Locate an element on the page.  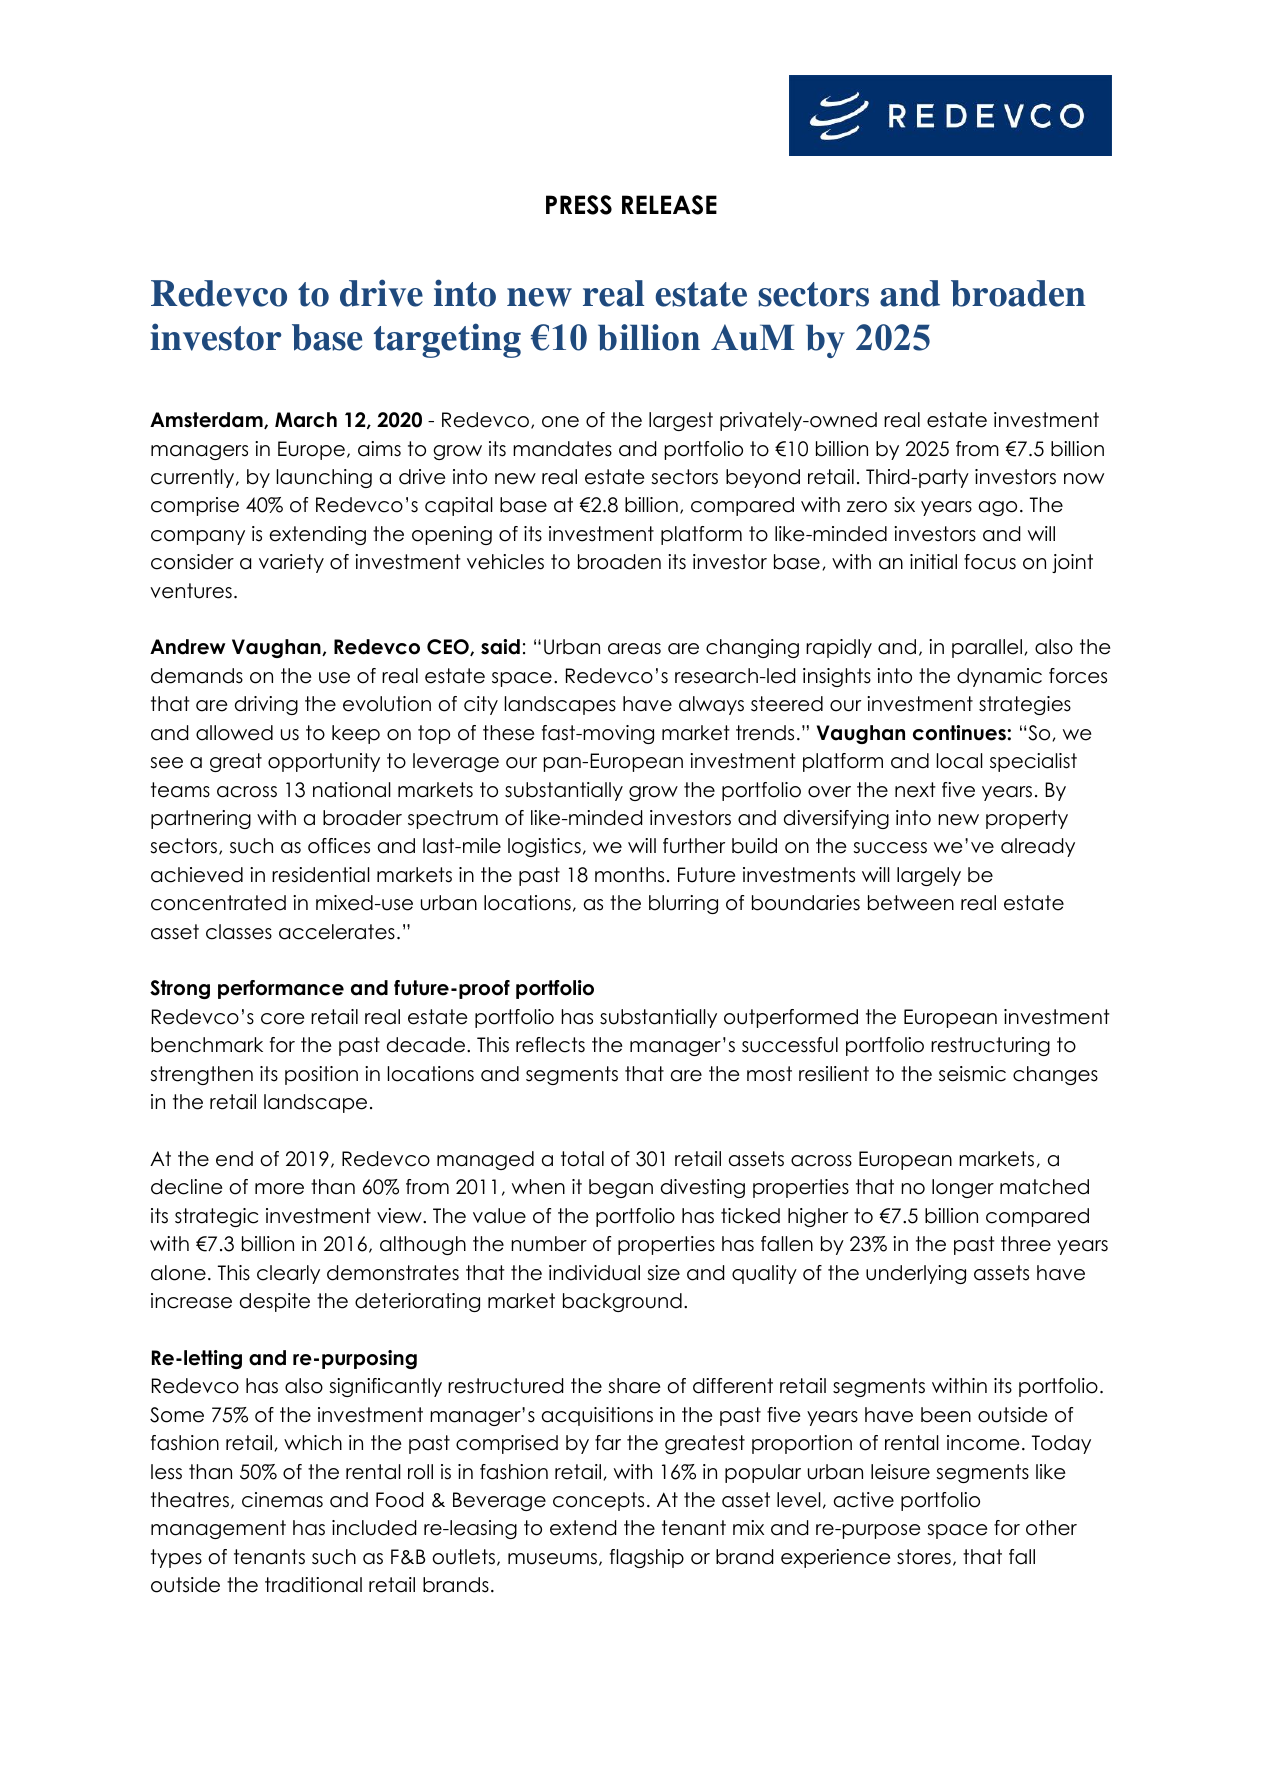
began is located at coordinates (621, 1188).
